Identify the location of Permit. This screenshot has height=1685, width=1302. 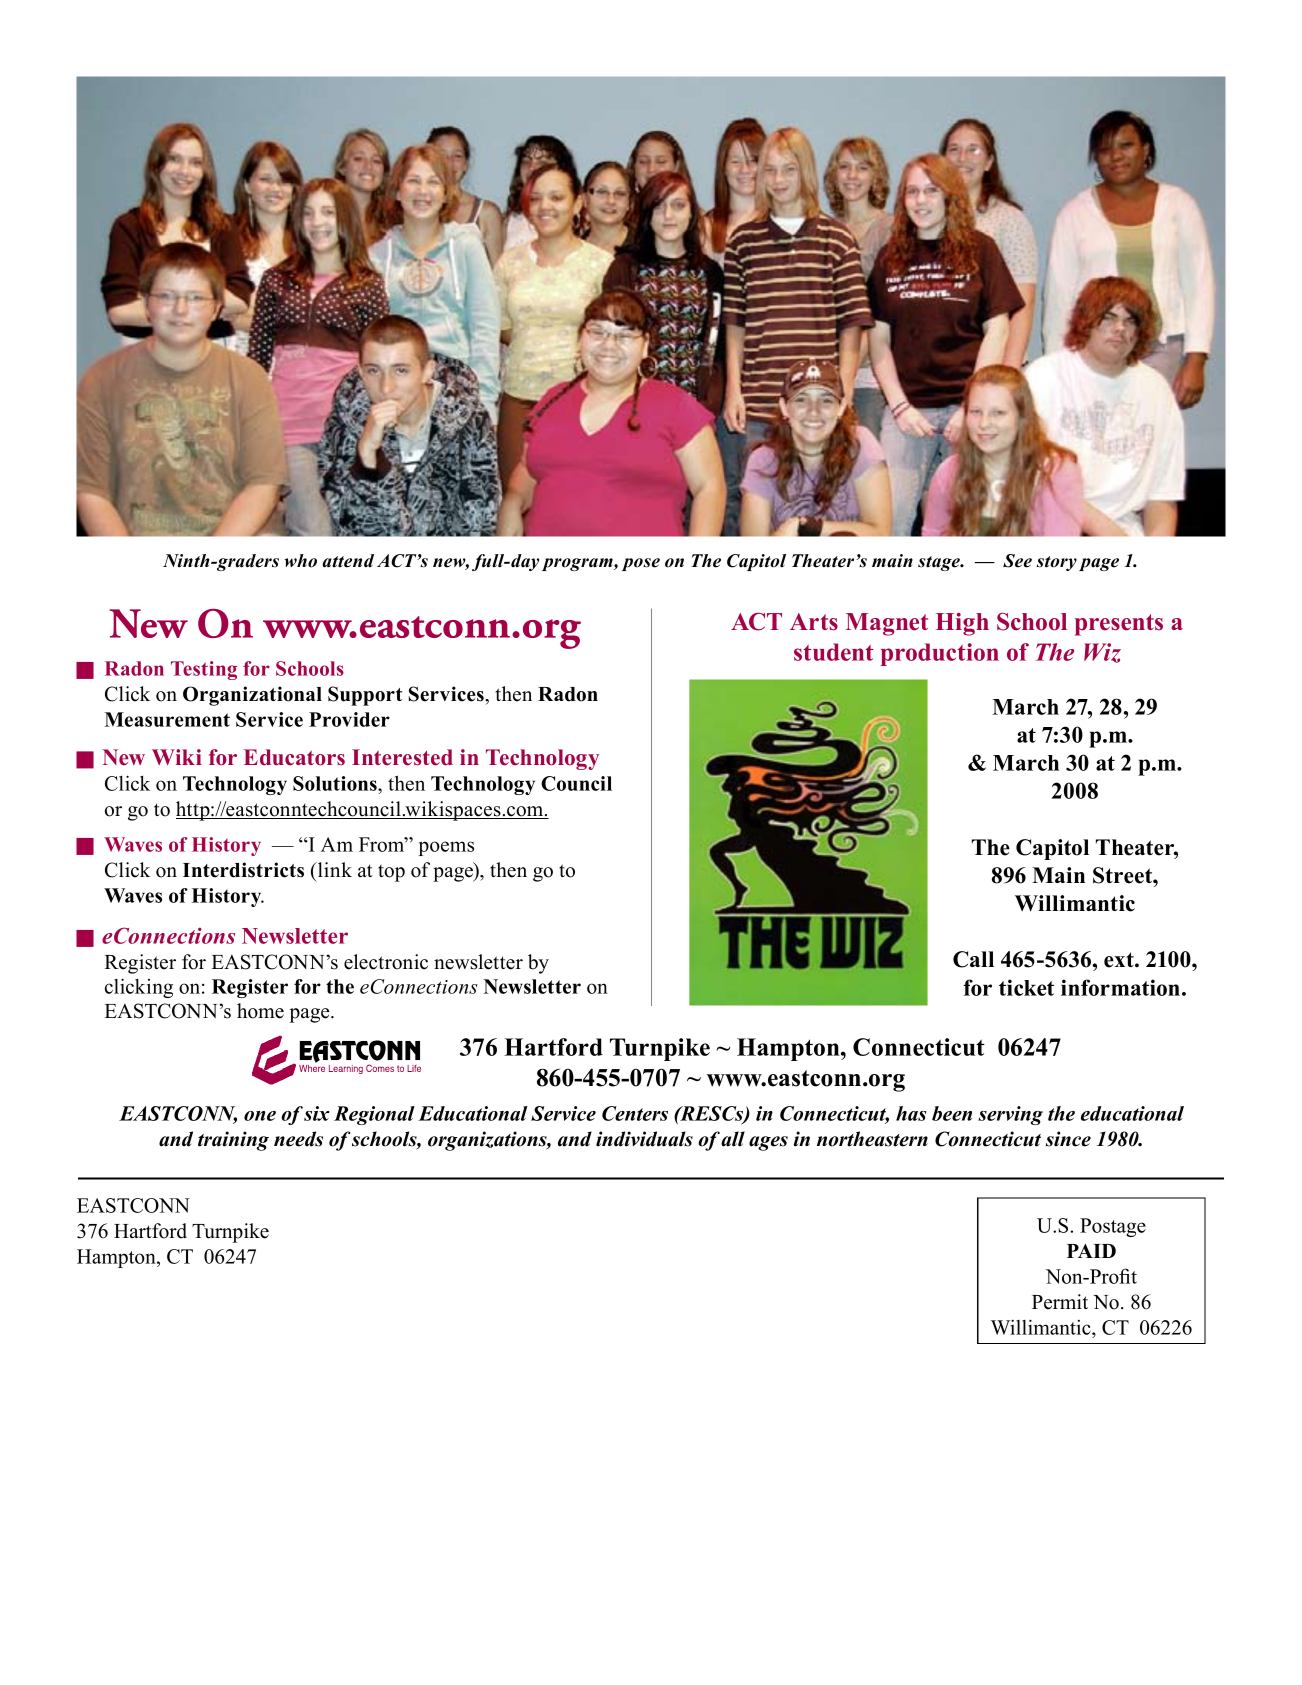
(1060, 1302).
